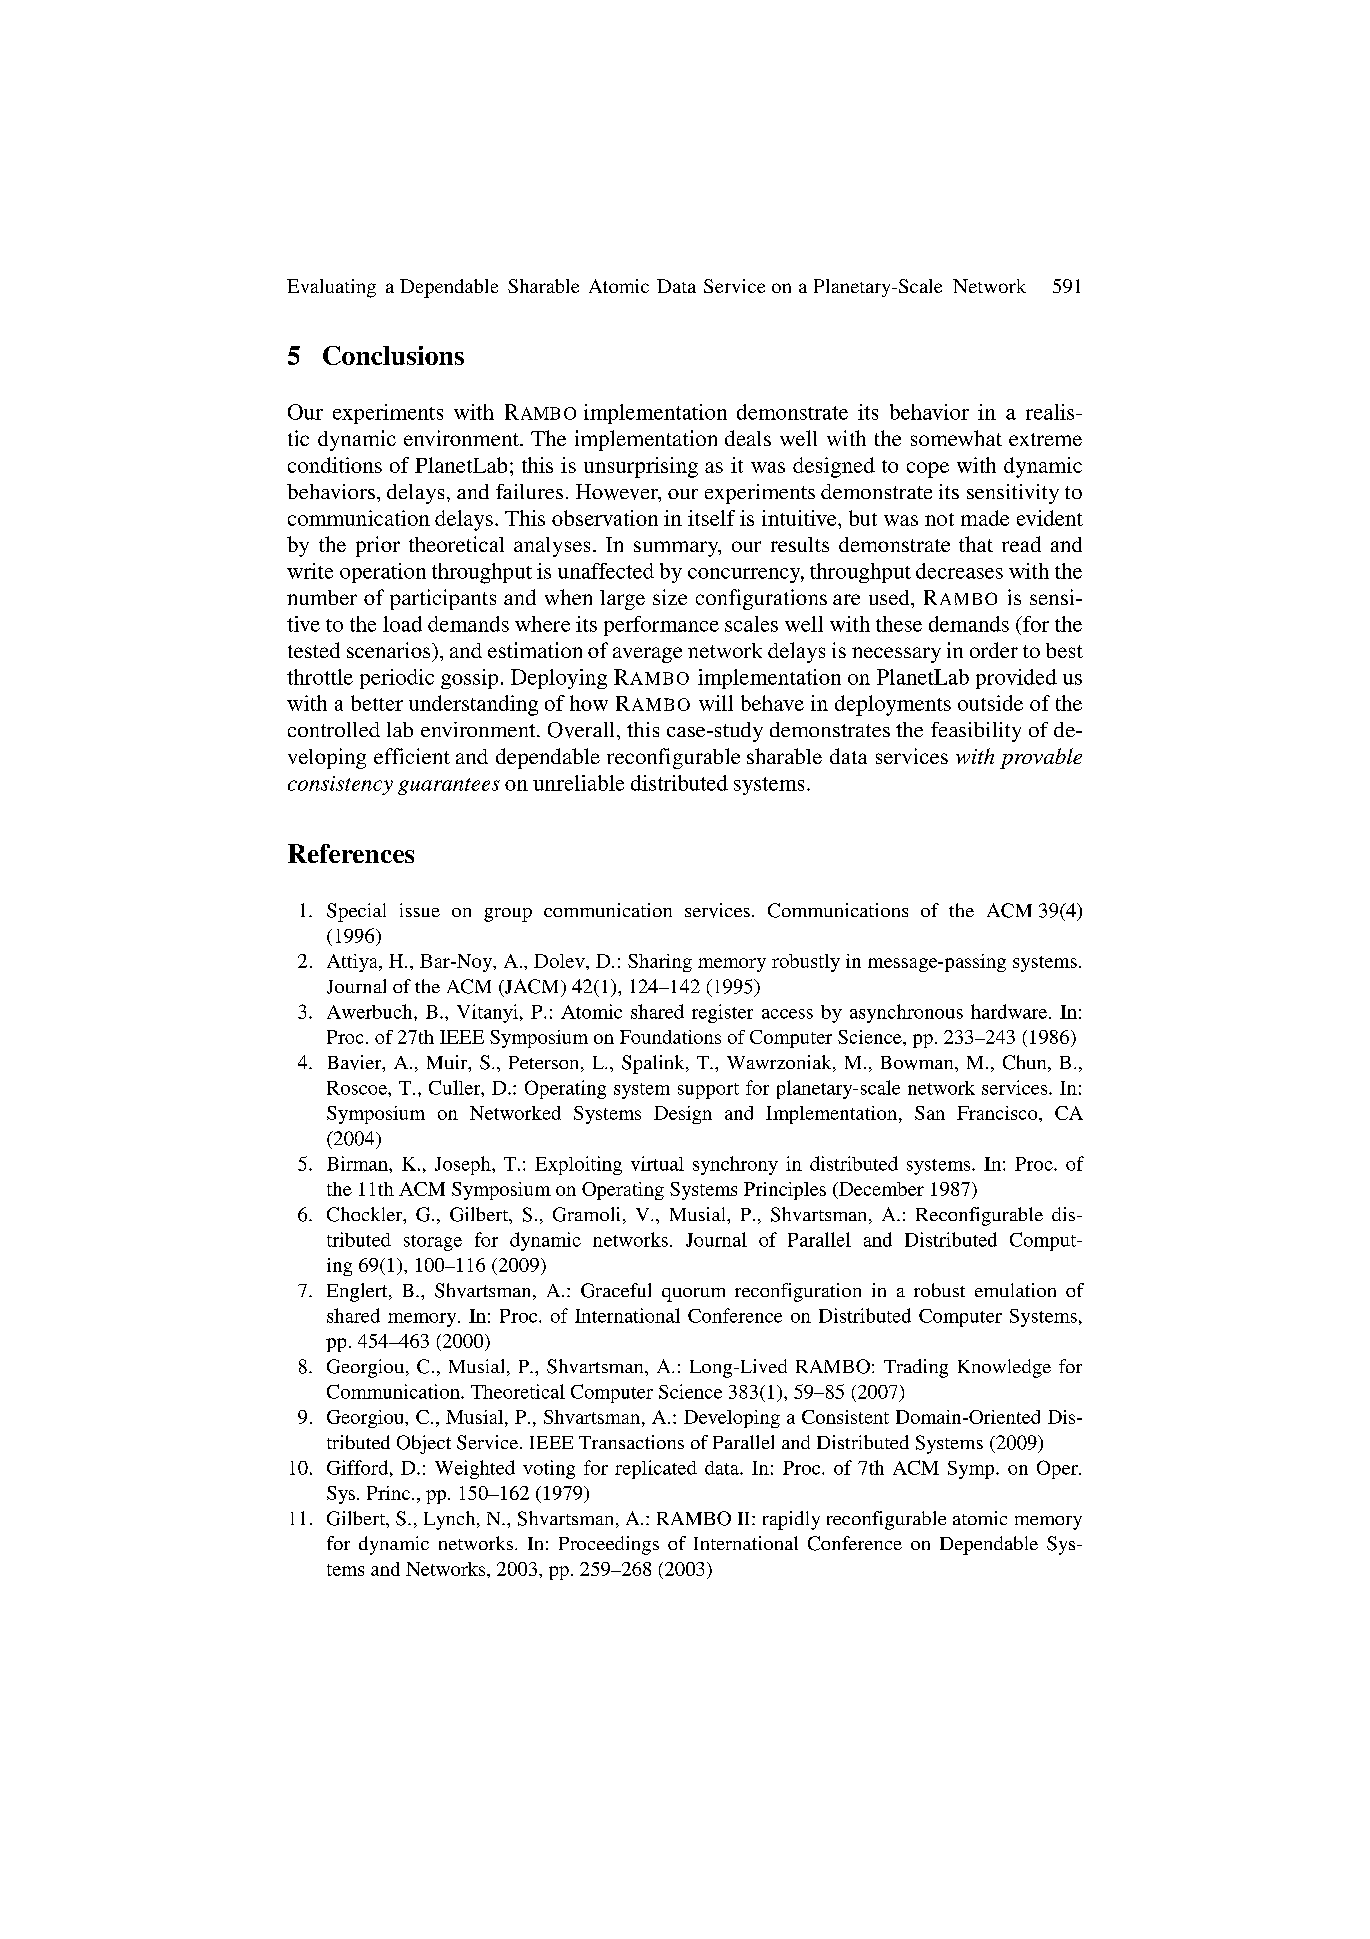 This page has height=1939, width=1370. I want to click on Conclusions, so click(393, 355).
